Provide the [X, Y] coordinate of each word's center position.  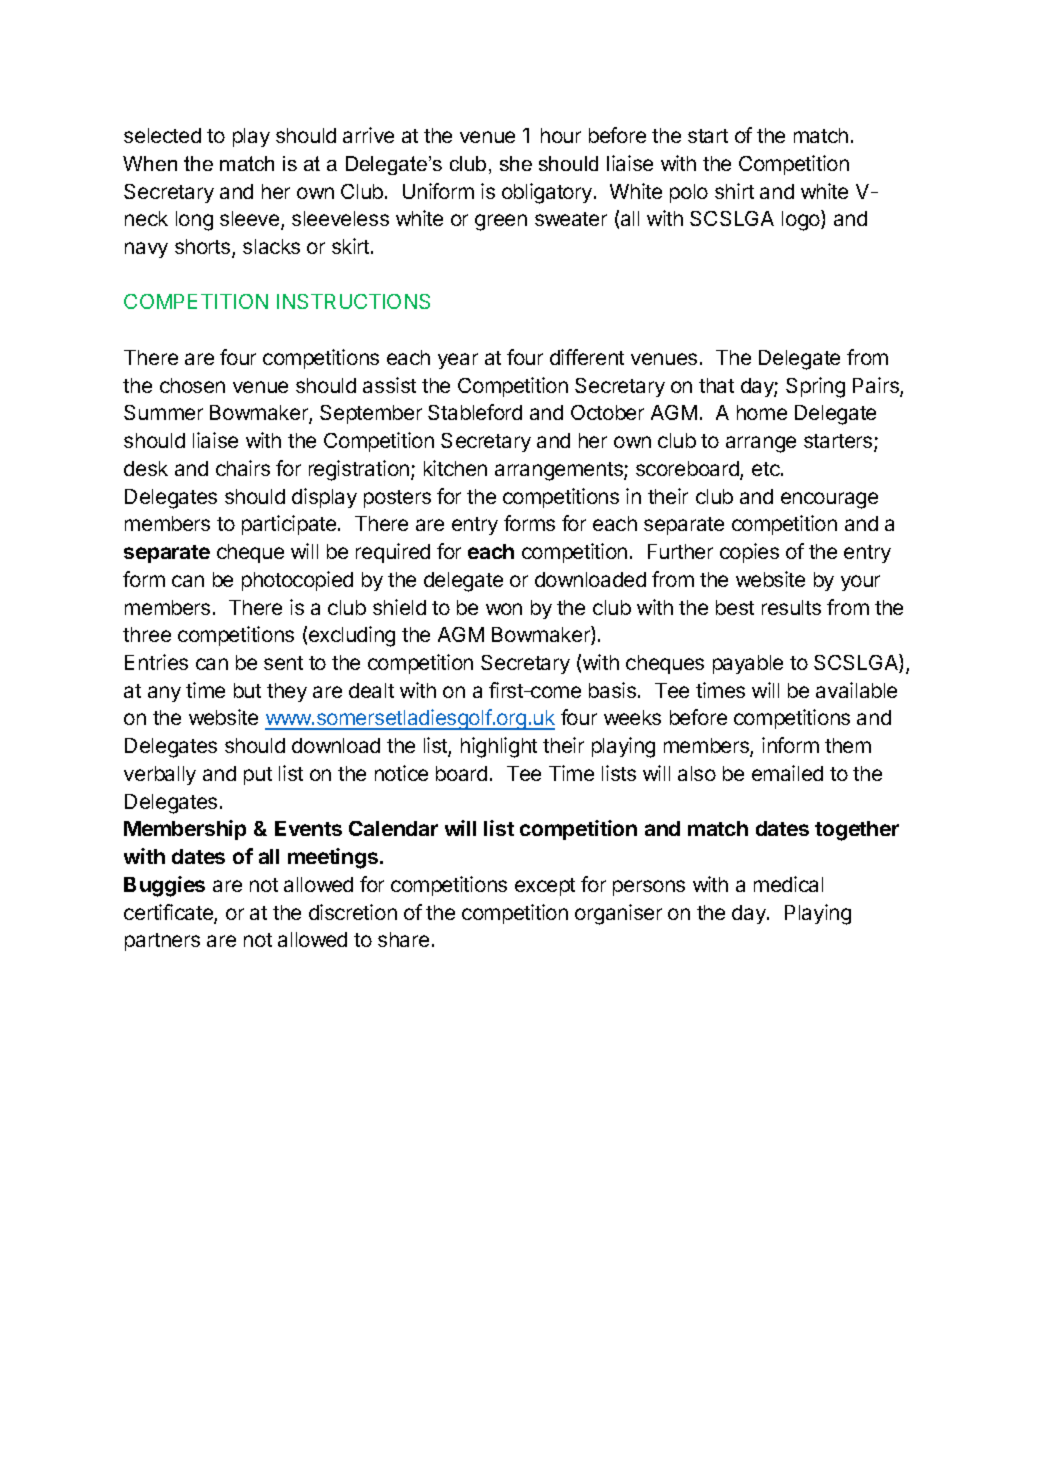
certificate [169, 913]
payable [748, 664]
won [504, 609]
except [545, 887]
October [607, 412]
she [516, 163]
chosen [192, 385]
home [762, 412]
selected [162, 135]
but [247, 690]
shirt [734, 191]
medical [788, 884]
